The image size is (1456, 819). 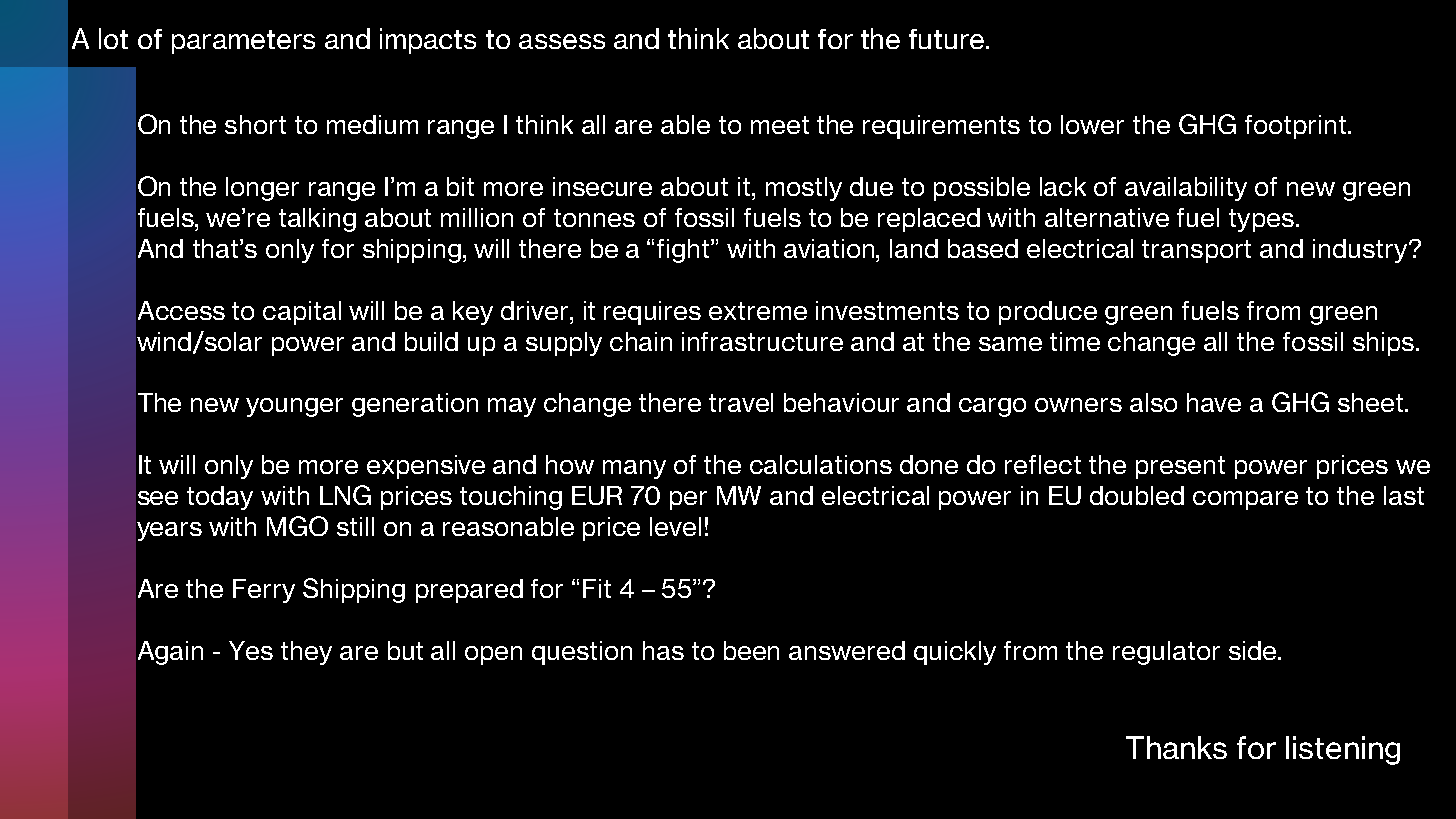 What do you see at coordinates (294, 407) in the screenshot?
I see `younger` at bounding box center [294, 407].
